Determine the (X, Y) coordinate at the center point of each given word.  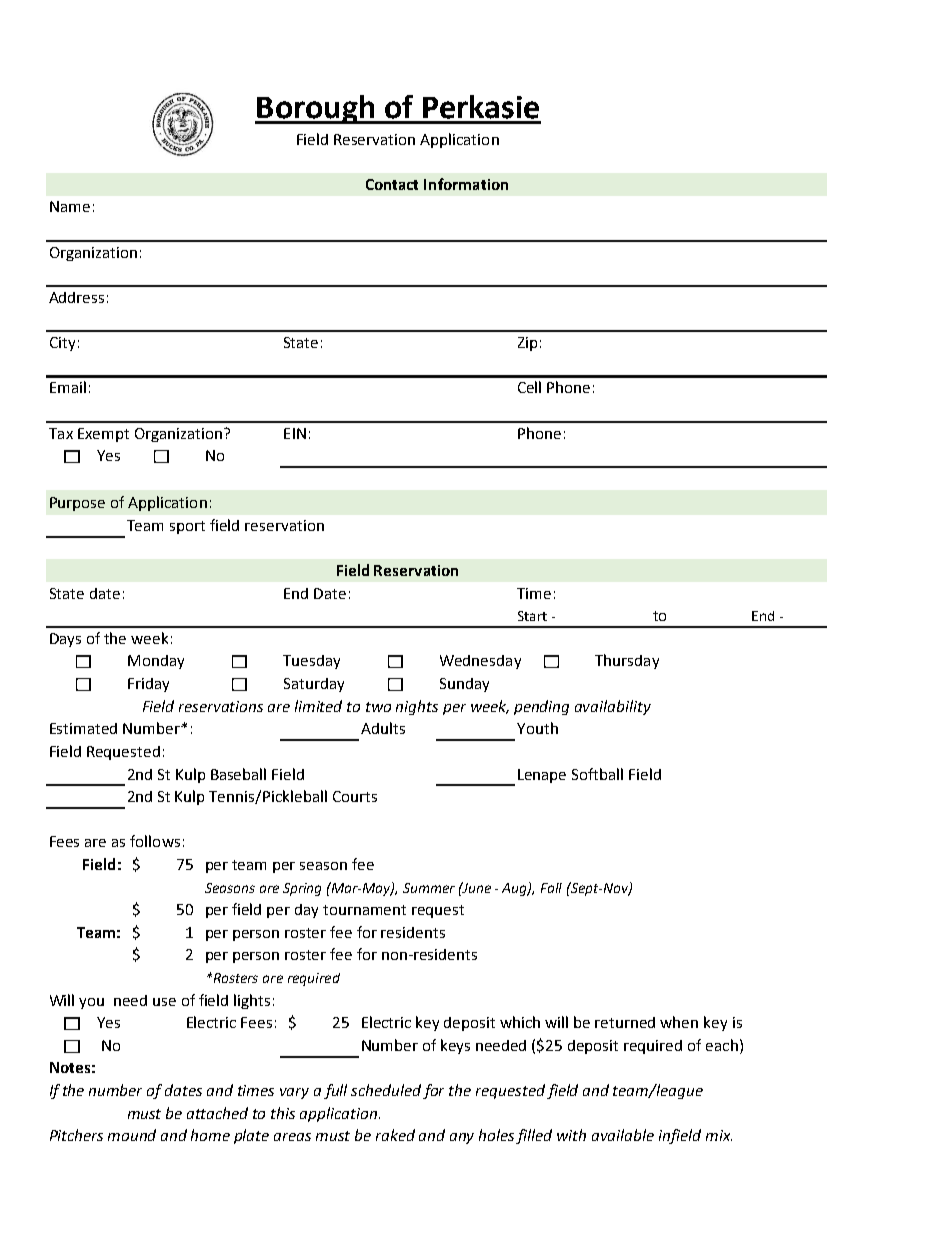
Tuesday (311, 662)
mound (132, 1135)
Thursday (627, 661)
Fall (551, 888)
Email (68, 387)
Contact (392, 184)
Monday (156, 662)
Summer (429, 888)
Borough (316, 109)
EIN (295, 433)
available (623, 1135)
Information (466, 184)
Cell (529, 387)
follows (155, 841)
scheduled (386, 1090)
